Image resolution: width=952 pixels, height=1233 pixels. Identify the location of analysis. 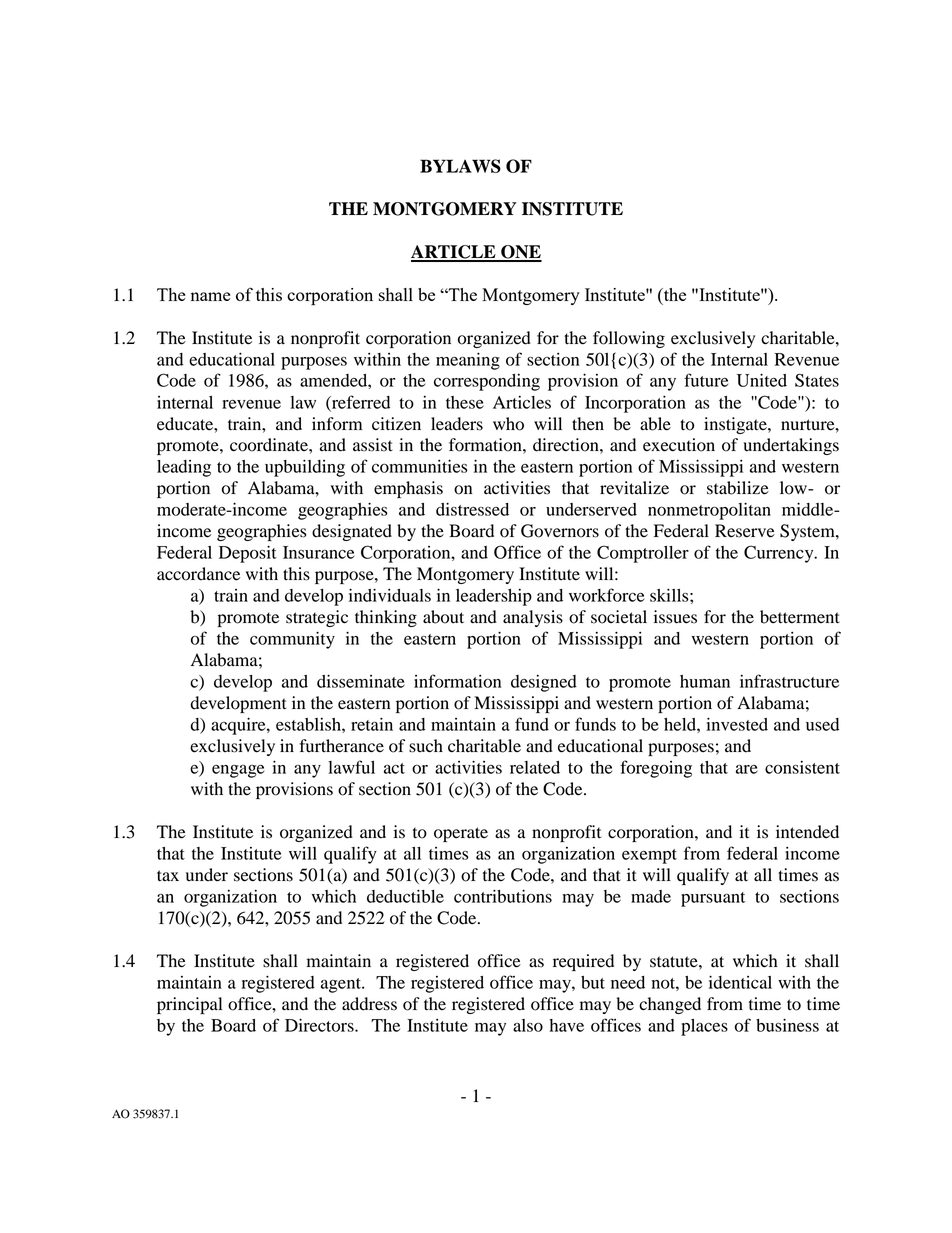
(533, 618).
